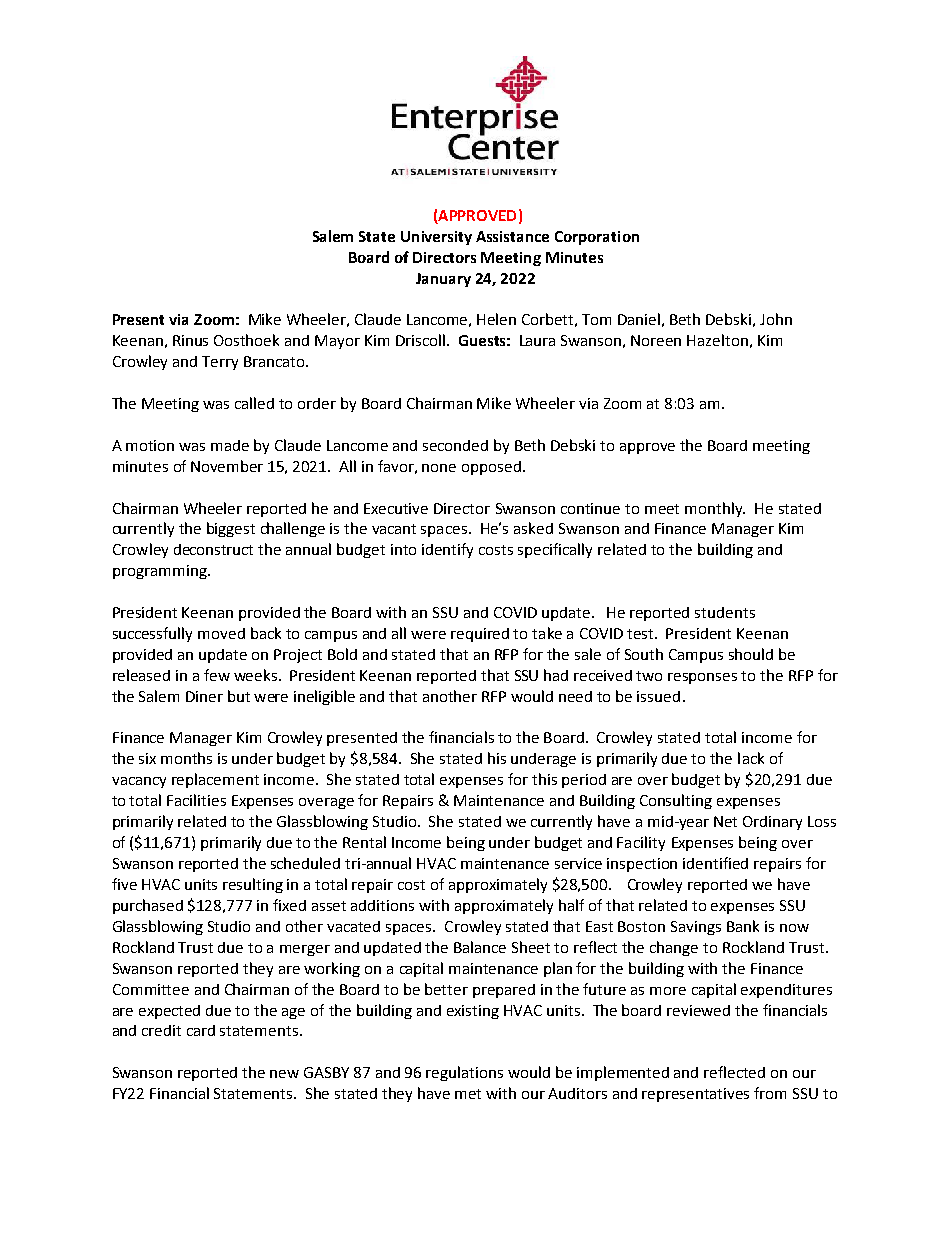 The height and width of the screenshot is (1233, 952). Describe the element at coordinates (253, 885) in the screenshot. I see `resulting` at that location.
